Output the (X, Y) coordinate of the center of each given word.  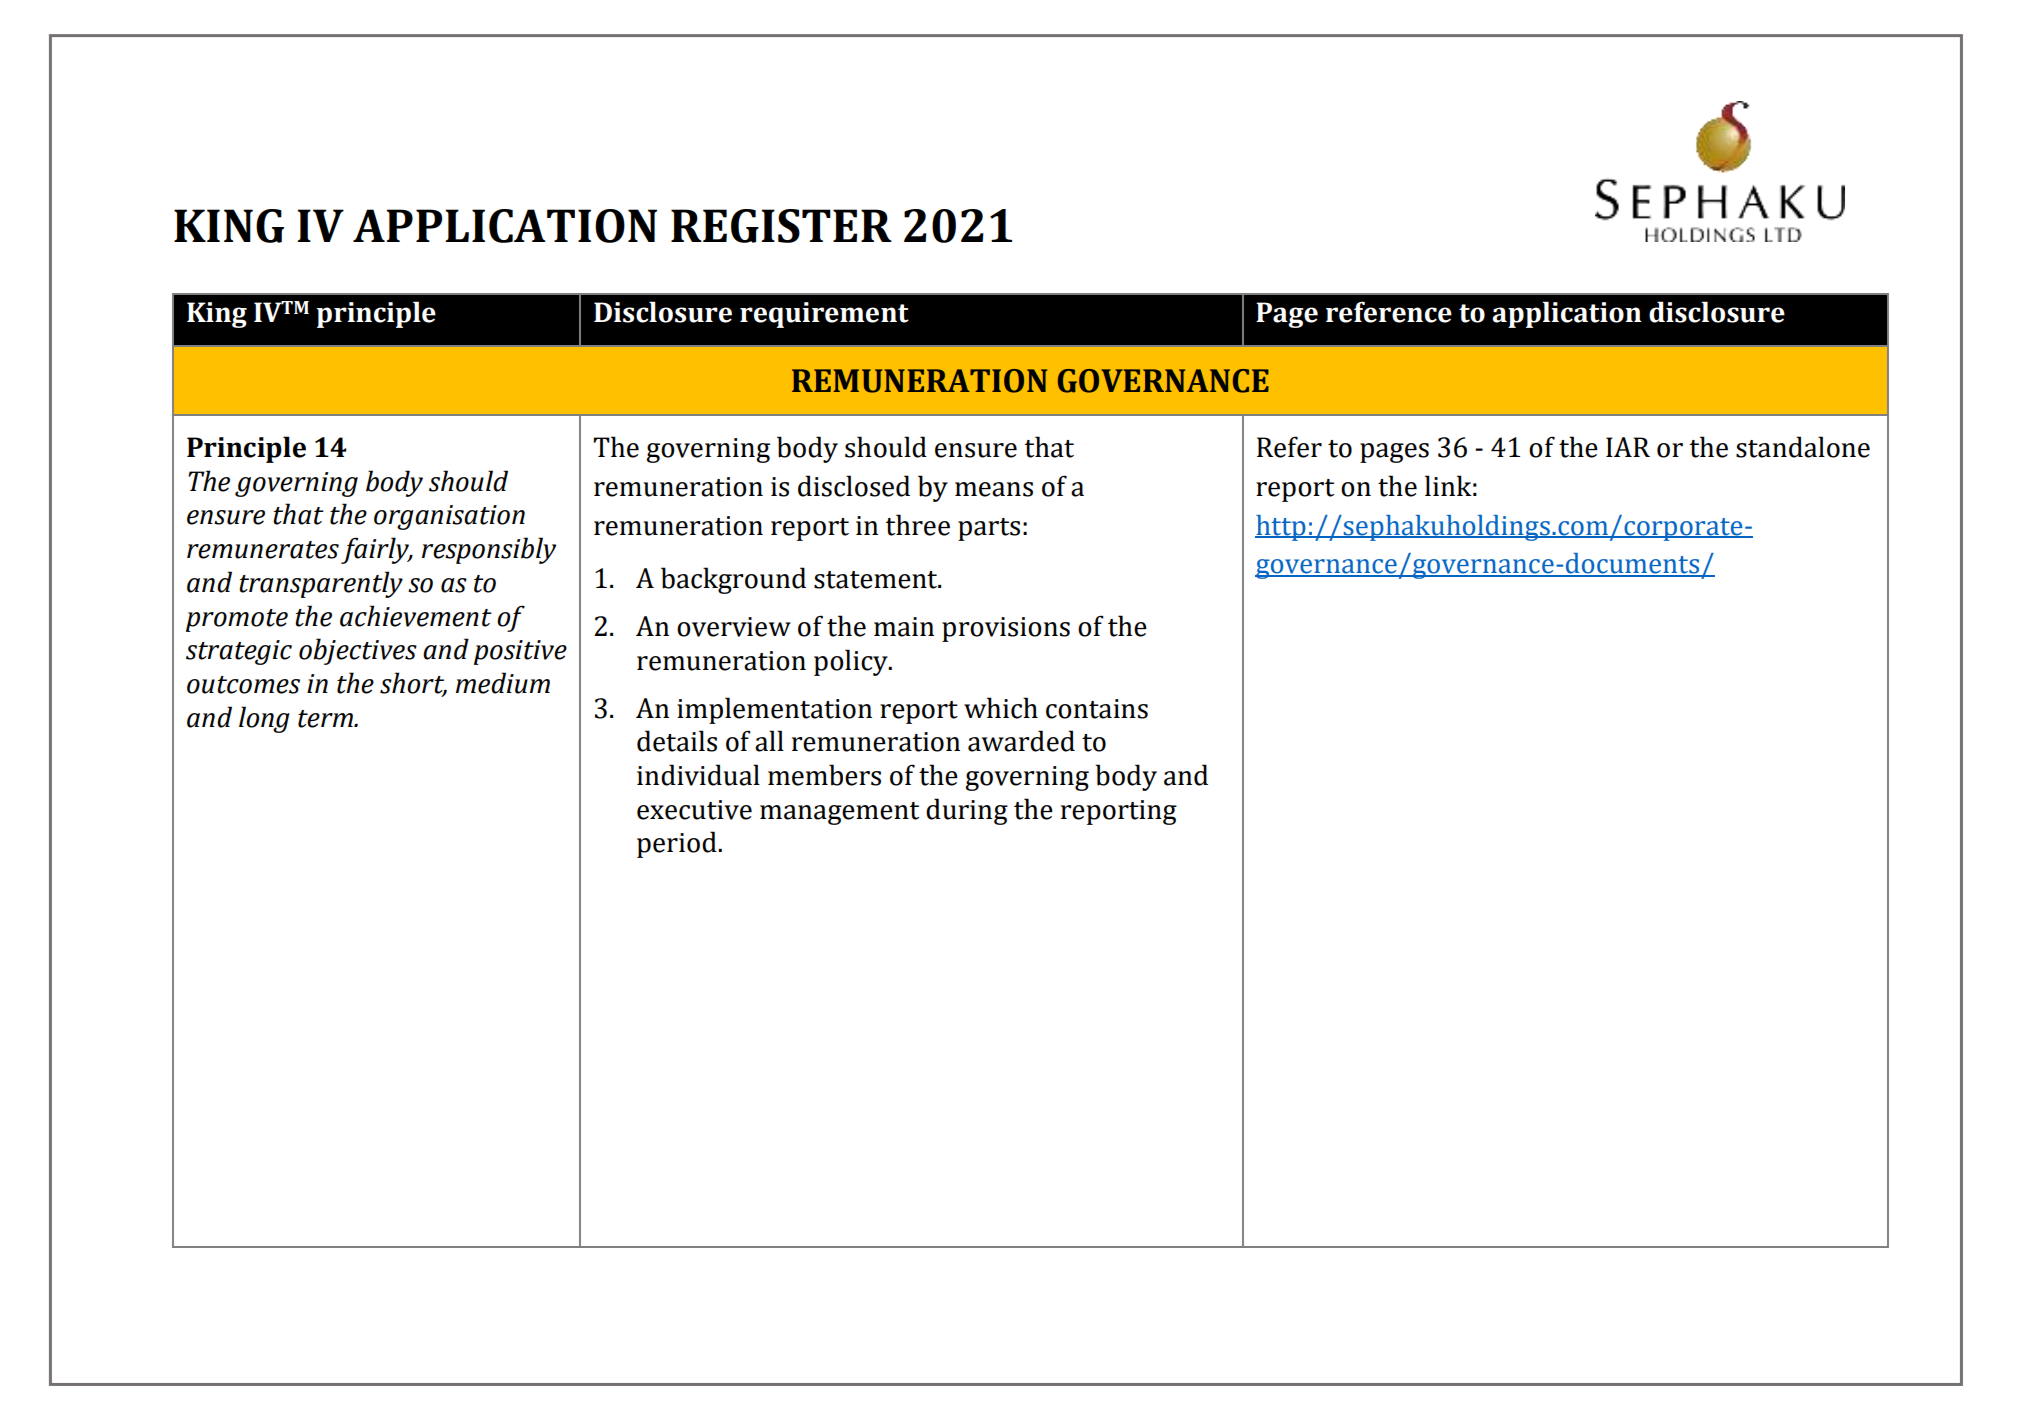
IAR (1628, 447)
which (1001, 708)
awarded (1021, 741)
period (678, 844)
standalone (1803, 447)
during (967, 811)
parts (989, 529)
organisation (449, 517)
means (994, 489)
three (917, 525)
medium (503, 683)
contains (1097, 709)
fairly (376, 550)
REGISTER (781, 226)
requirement (824, 315)
